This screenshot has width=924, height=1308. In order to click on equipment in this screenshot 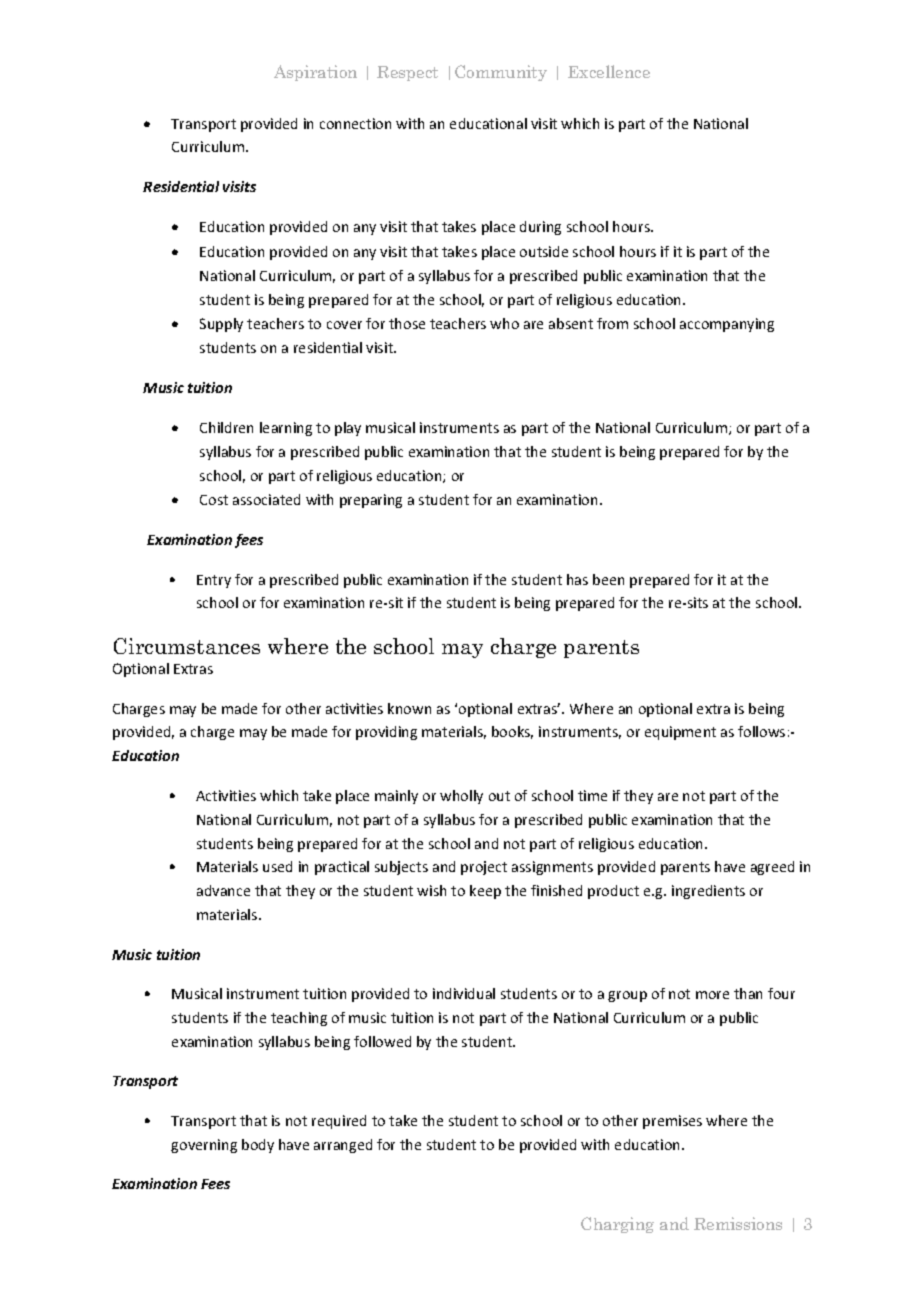, I will do `click(680, 733)`.
